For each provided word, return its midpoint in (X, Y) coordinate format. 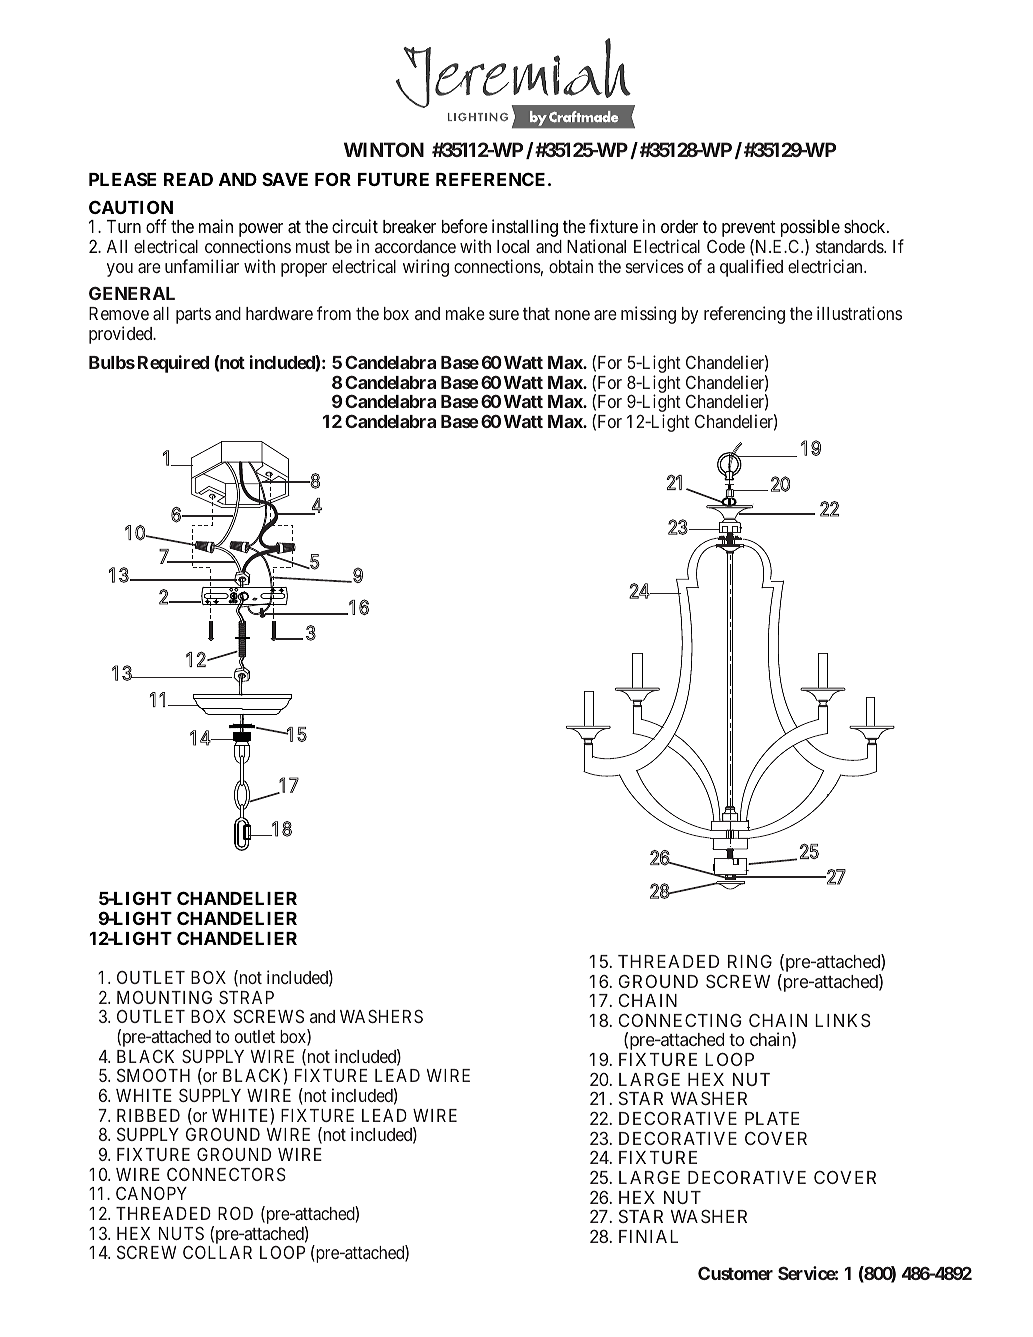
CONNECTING (680, 1020)
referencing (744, 315)
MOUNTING (164, 997)
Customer (735, 1273)
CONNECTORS (226, 1174)
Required (173, 364)
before (465, 226)
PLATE (772, 1118)
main (216, 226)
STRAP (246, 997)
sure (504, 315)
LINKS (843, 1020)
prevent (748, 230)
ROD (235, 1213)
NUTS (181, 1233)
